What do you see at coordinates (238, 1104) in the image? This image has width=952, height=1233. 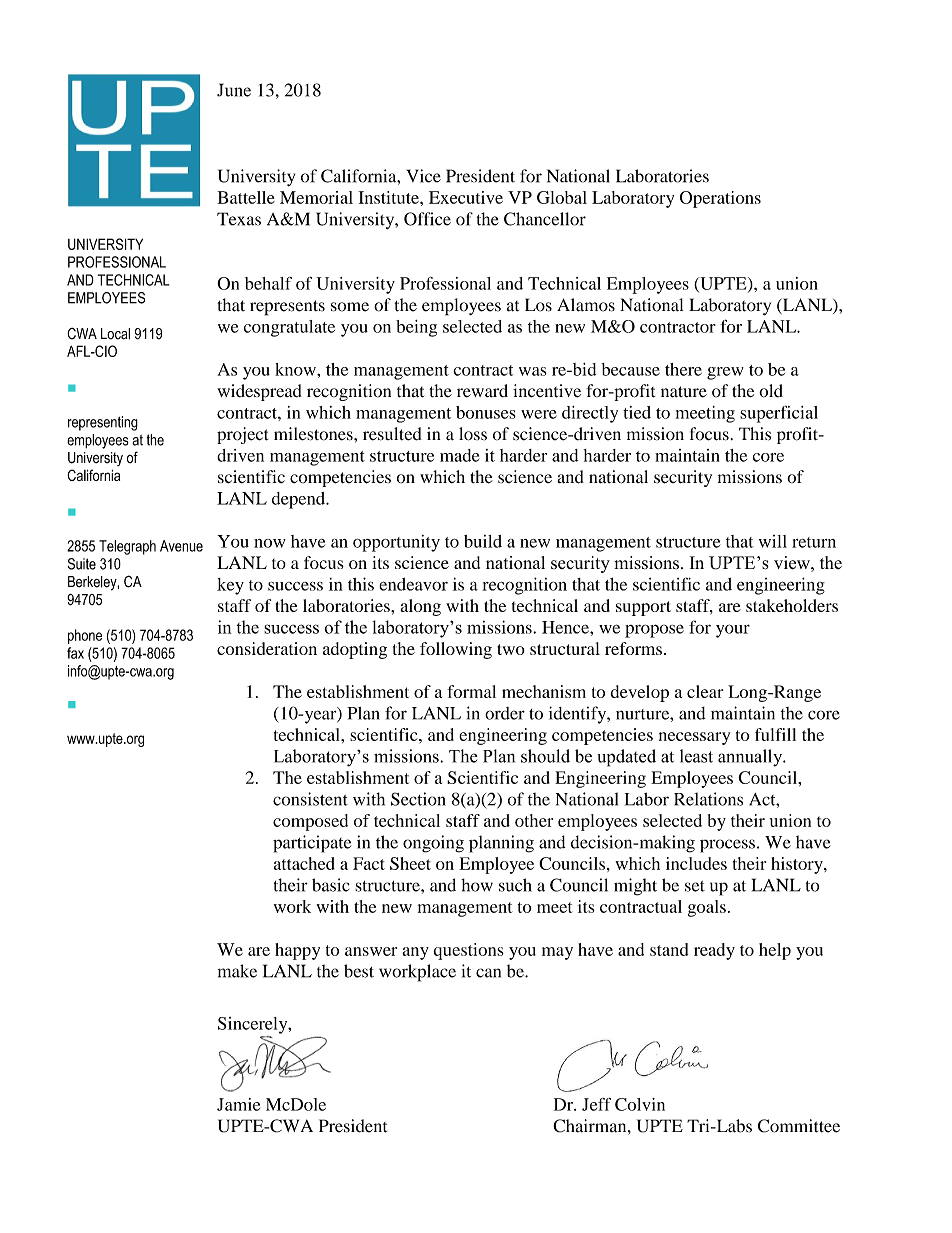 I see `Jamie` at bounding box center [238, 1104].
